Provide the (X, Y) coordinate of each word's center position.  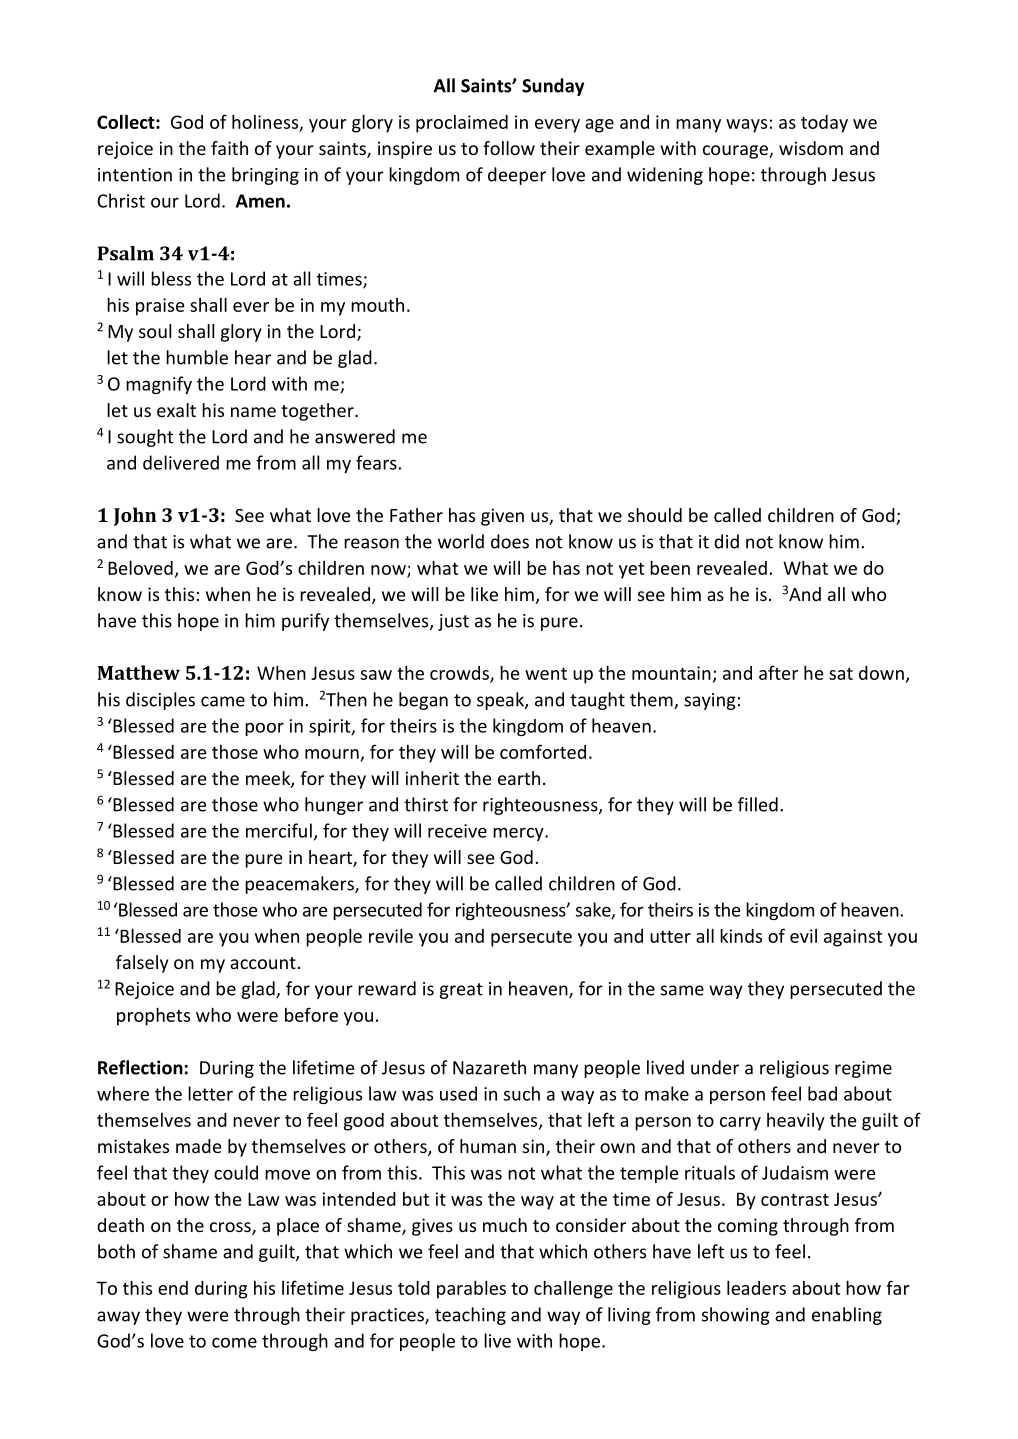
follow (509, 148)
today (824, 124)
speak (501, 701)
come (234, 1342)
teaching (470, 1316)
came (223, 701)
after (778, 672)
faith (229, 148)
